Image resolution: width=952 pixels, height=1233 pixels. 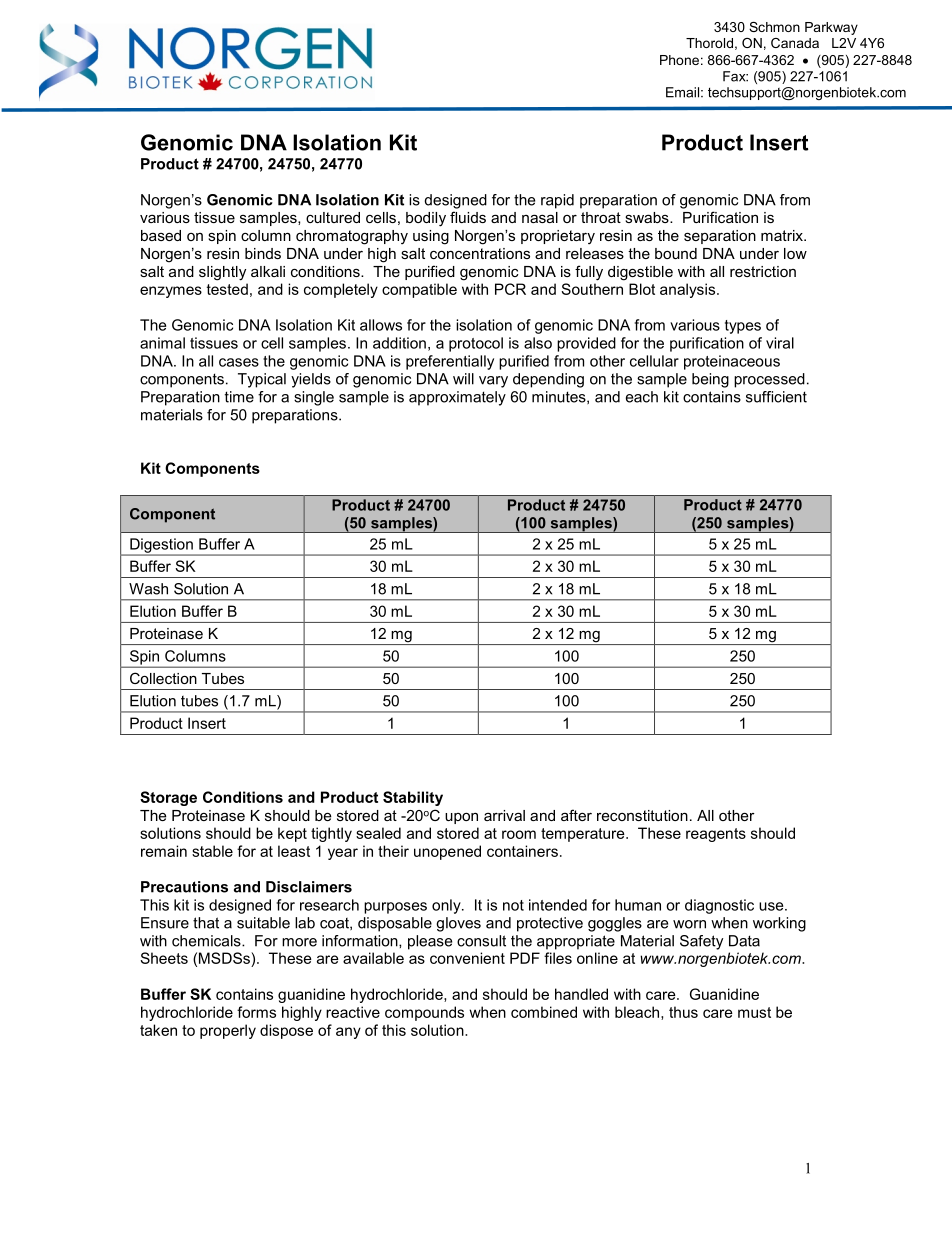 What do you see at coordinates (795, 43) in the screenshot?
I see `Canada` at bounding box center [795, 43].
